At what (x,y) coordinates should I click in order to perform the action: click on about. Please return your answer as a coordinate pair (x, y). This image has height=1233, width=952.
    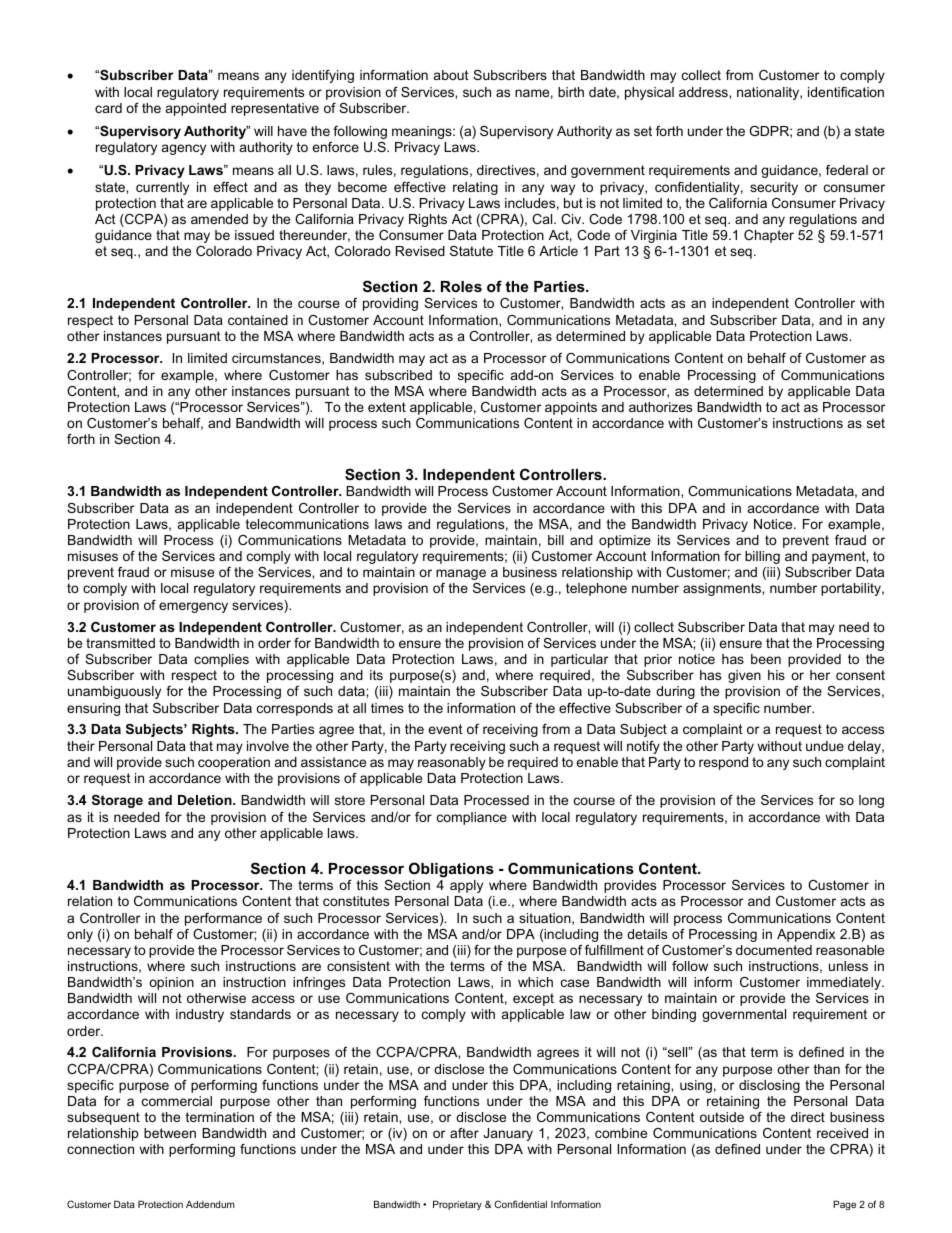
    Looking at the image, I should click on (451, 75).
